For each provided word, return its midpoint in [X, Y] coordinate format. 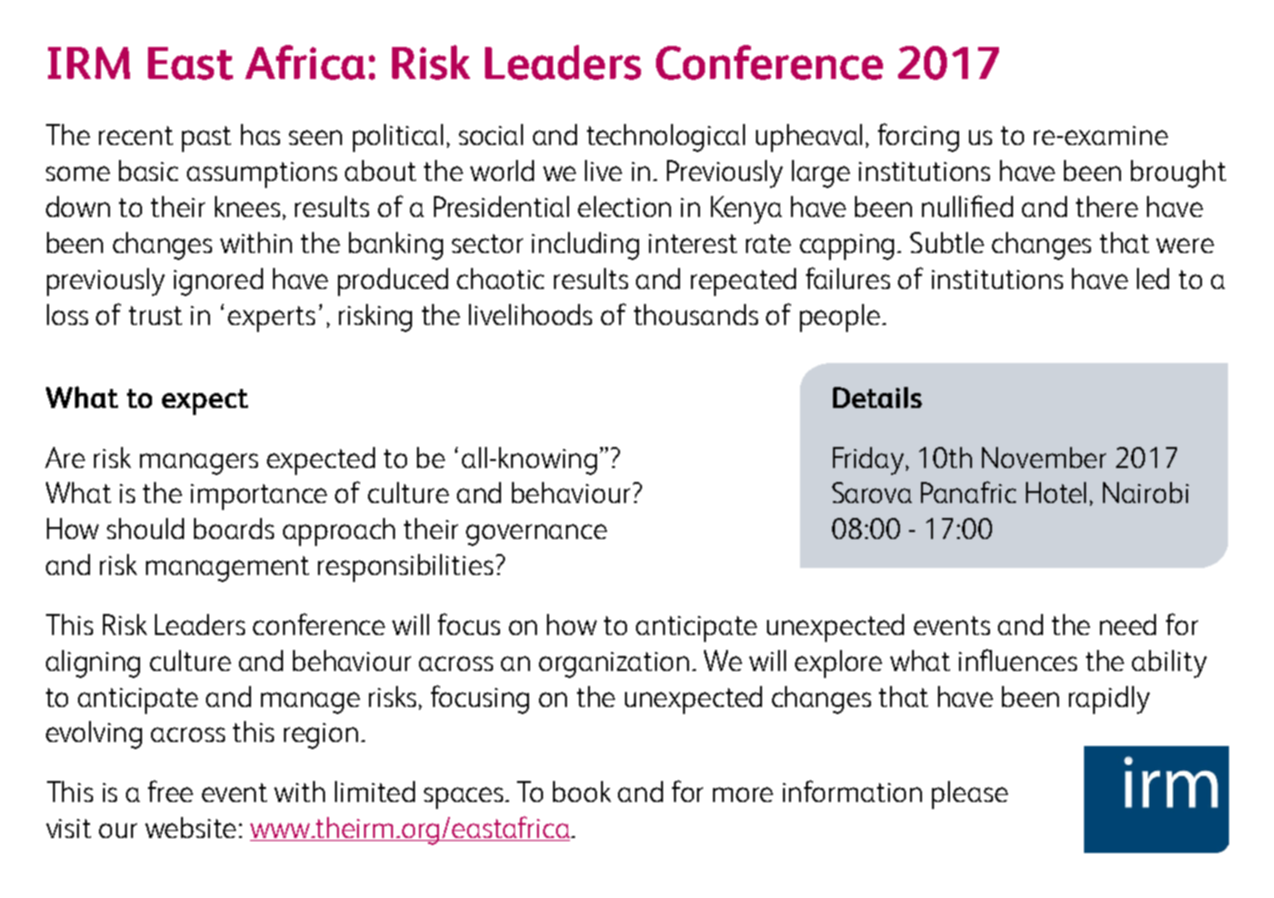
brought [1178, 174]
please [970, 795]
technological [666, 138]
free [170, 791]
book [582, 791]
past [206, 139]
